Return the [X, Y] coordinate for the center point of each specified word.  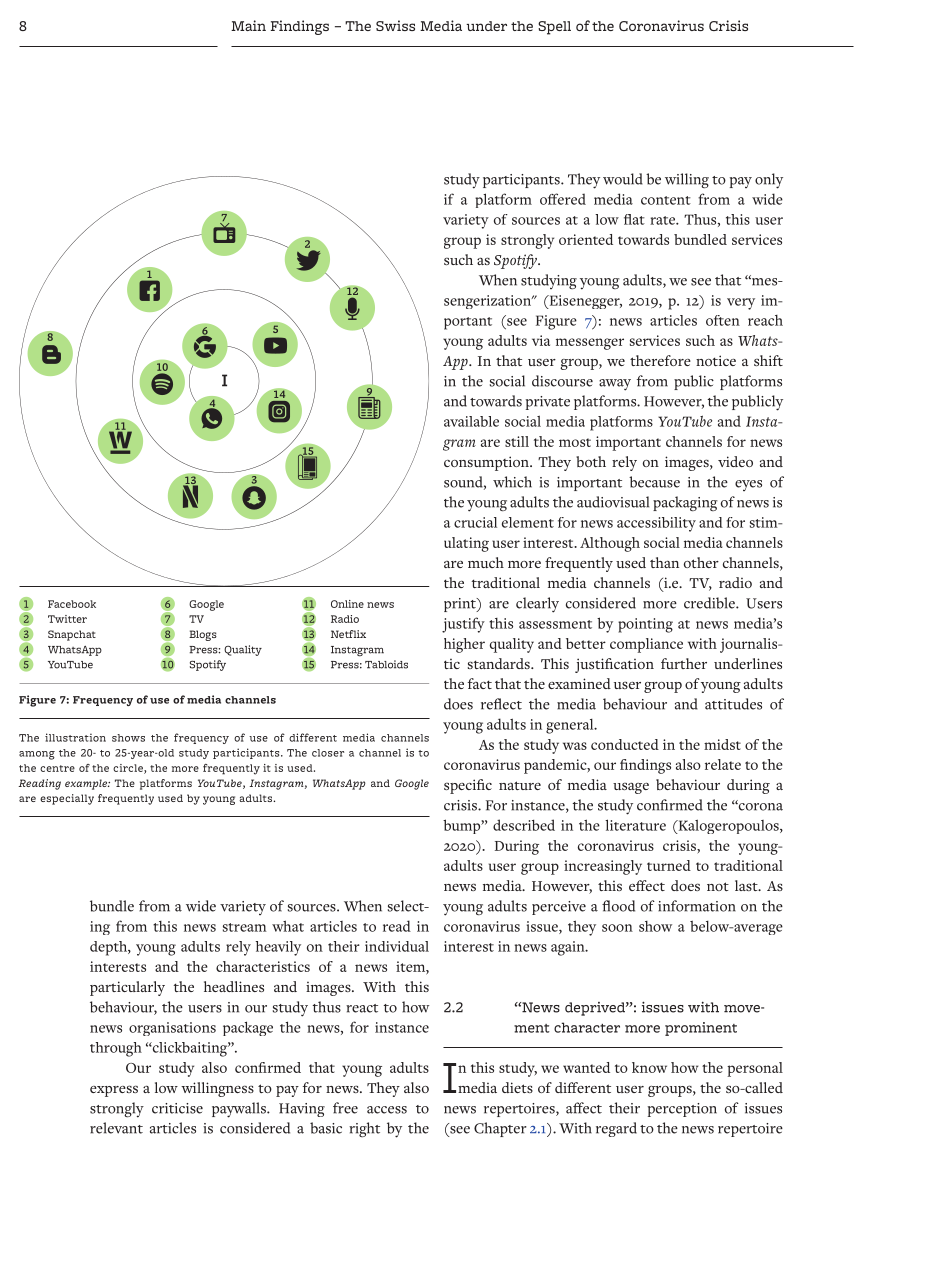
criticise [177, 1108]
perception [682, 1110]
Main [248, 25]
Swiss [395, 25]
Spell [554, 28]
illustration [75, 737]
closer [328, 753]
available [471, 421]
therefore [660, 360]
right [364, 1129]
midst [722, 744]
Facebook [72, 604]
